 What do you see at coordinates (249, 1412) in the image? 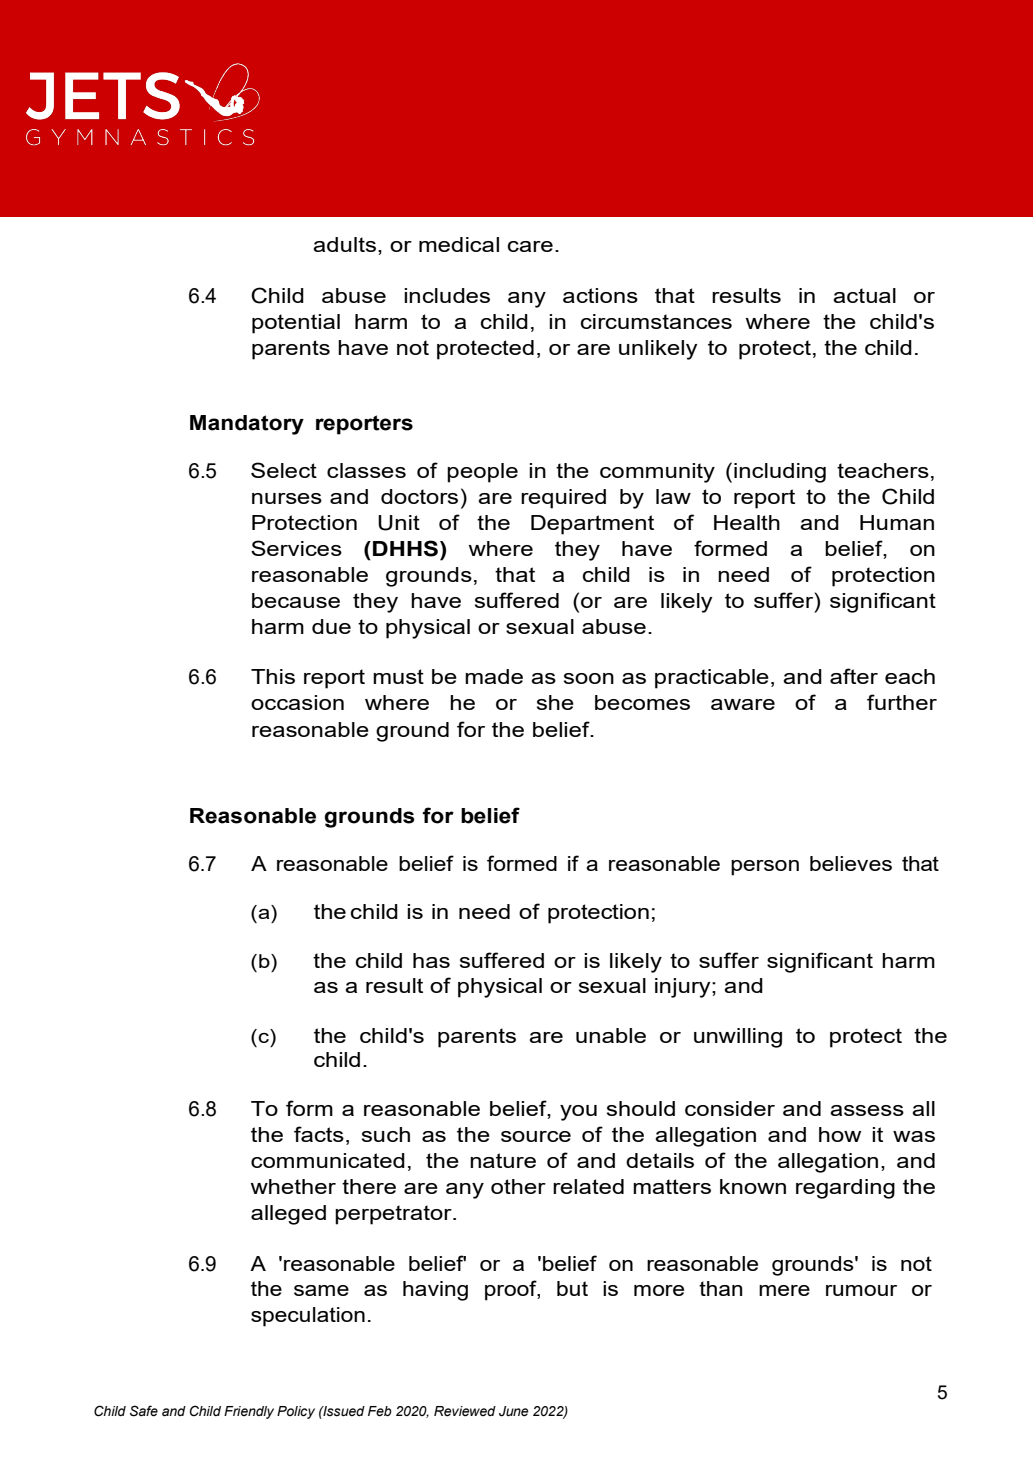
I see `Friendly` at bounding box center [249, 1412].
